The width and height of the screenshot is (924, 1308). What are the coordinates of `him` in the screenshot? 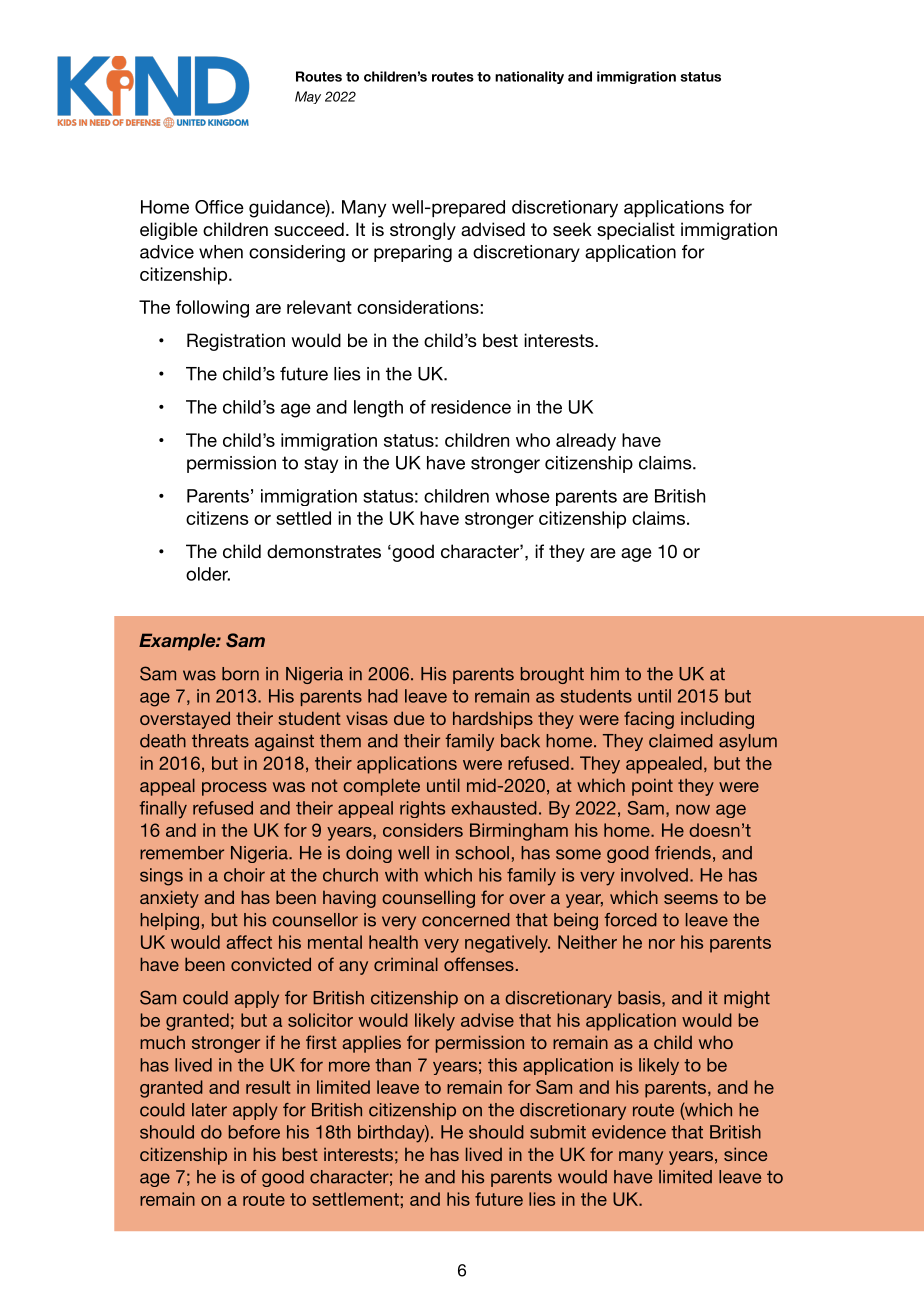 It's located at (605, 673).
